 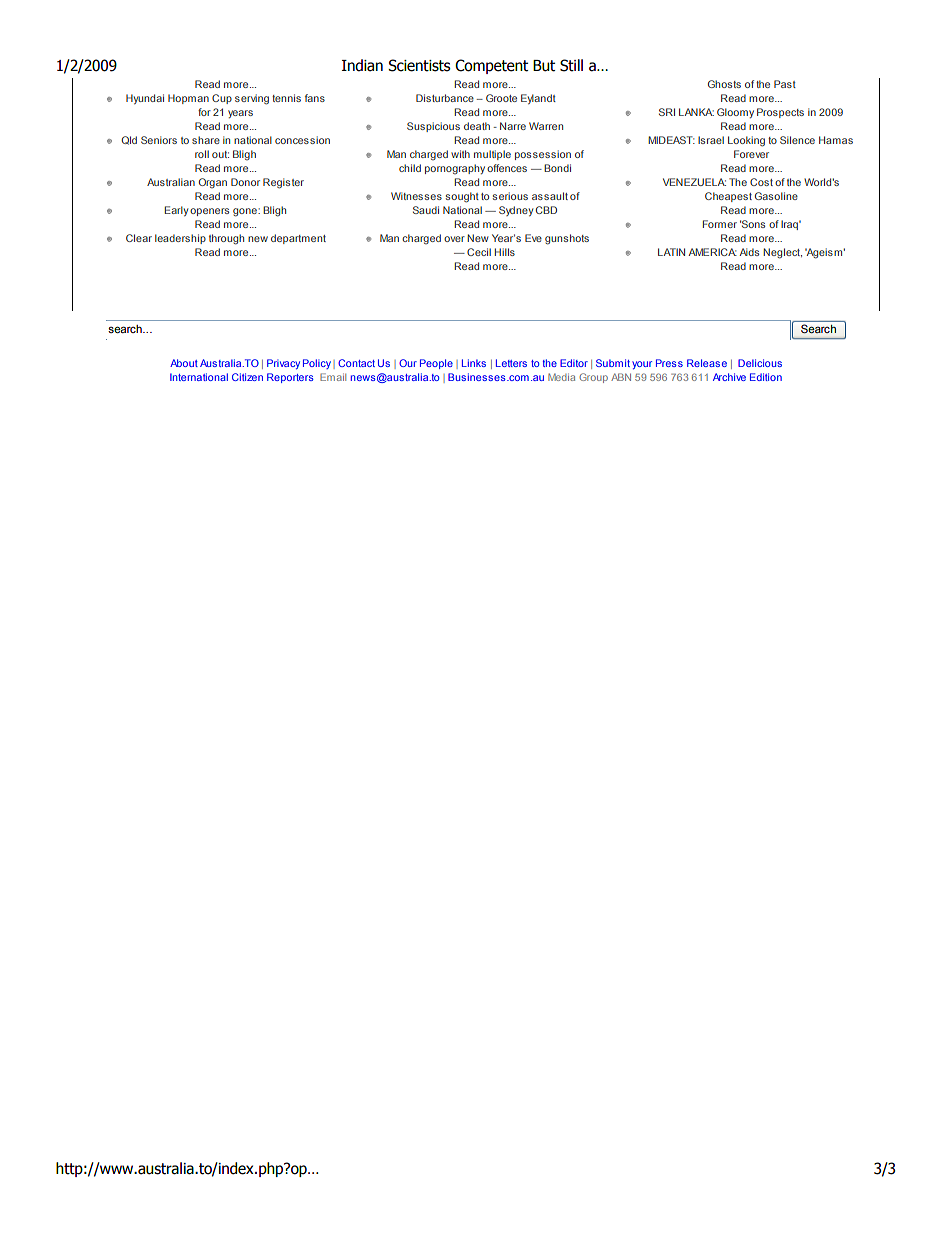 What do you see at coordinates (184, 363) in the document?
I see `About` at bounding box center [184, 363].
